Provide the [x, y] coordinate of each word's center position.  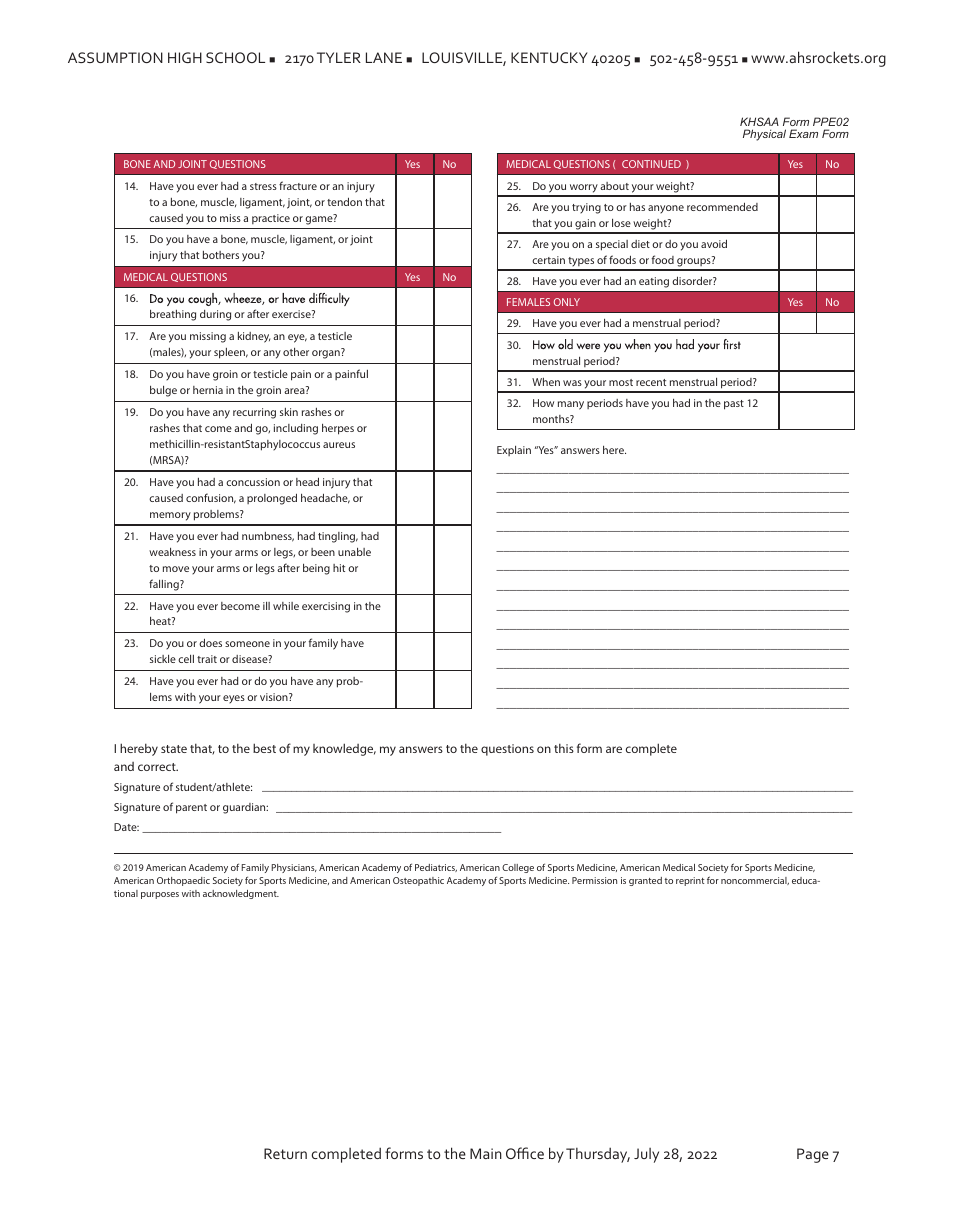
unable [354, 552]
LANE [384, 57]
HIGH [185, 57]
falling [165, 585]
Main [486, 1153]
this [564, 748]
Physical [764, 135]
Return [285, 1153]
